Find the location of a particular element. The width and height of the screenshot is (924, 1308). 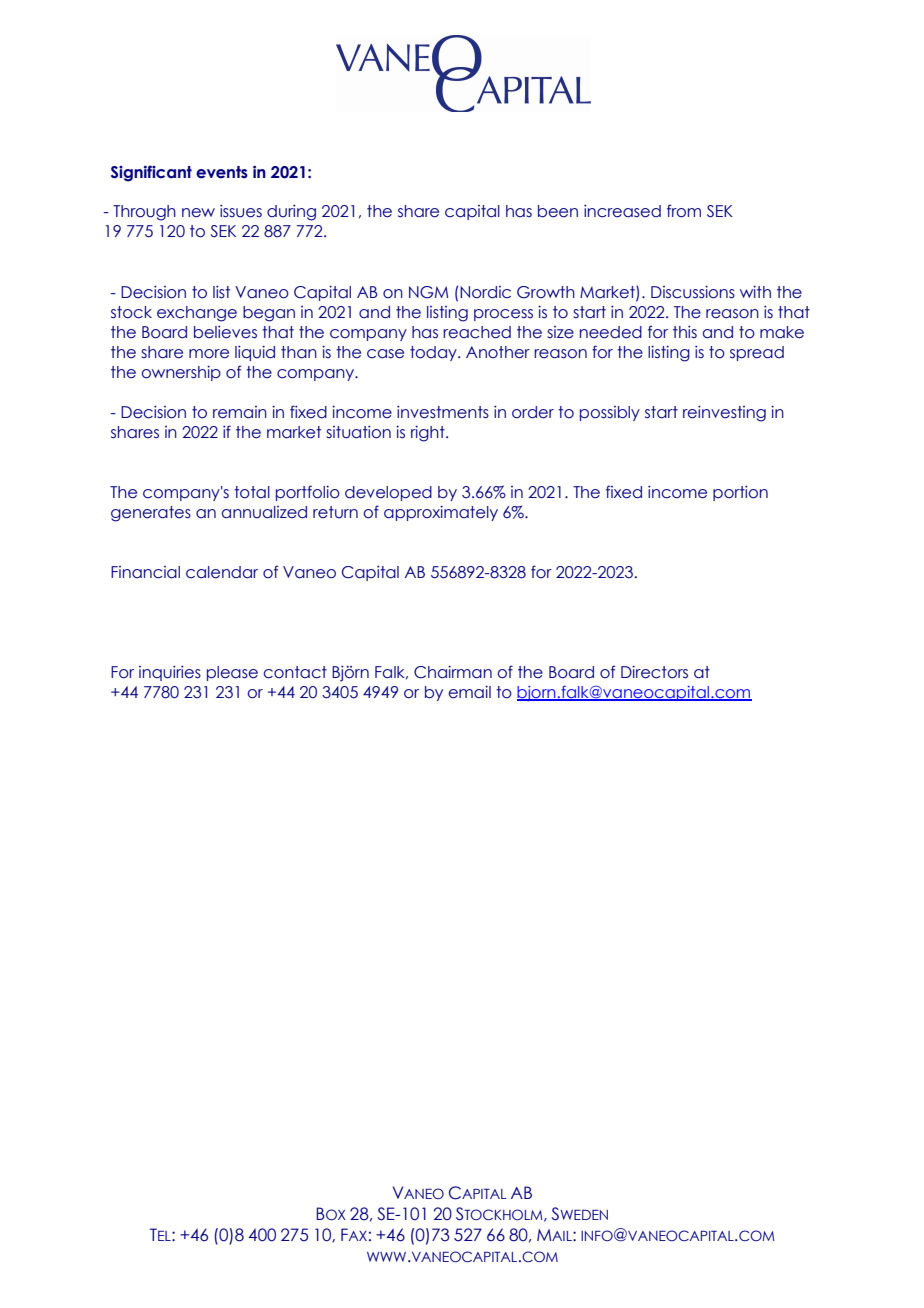

remain is located at coordinates (240, 412).
